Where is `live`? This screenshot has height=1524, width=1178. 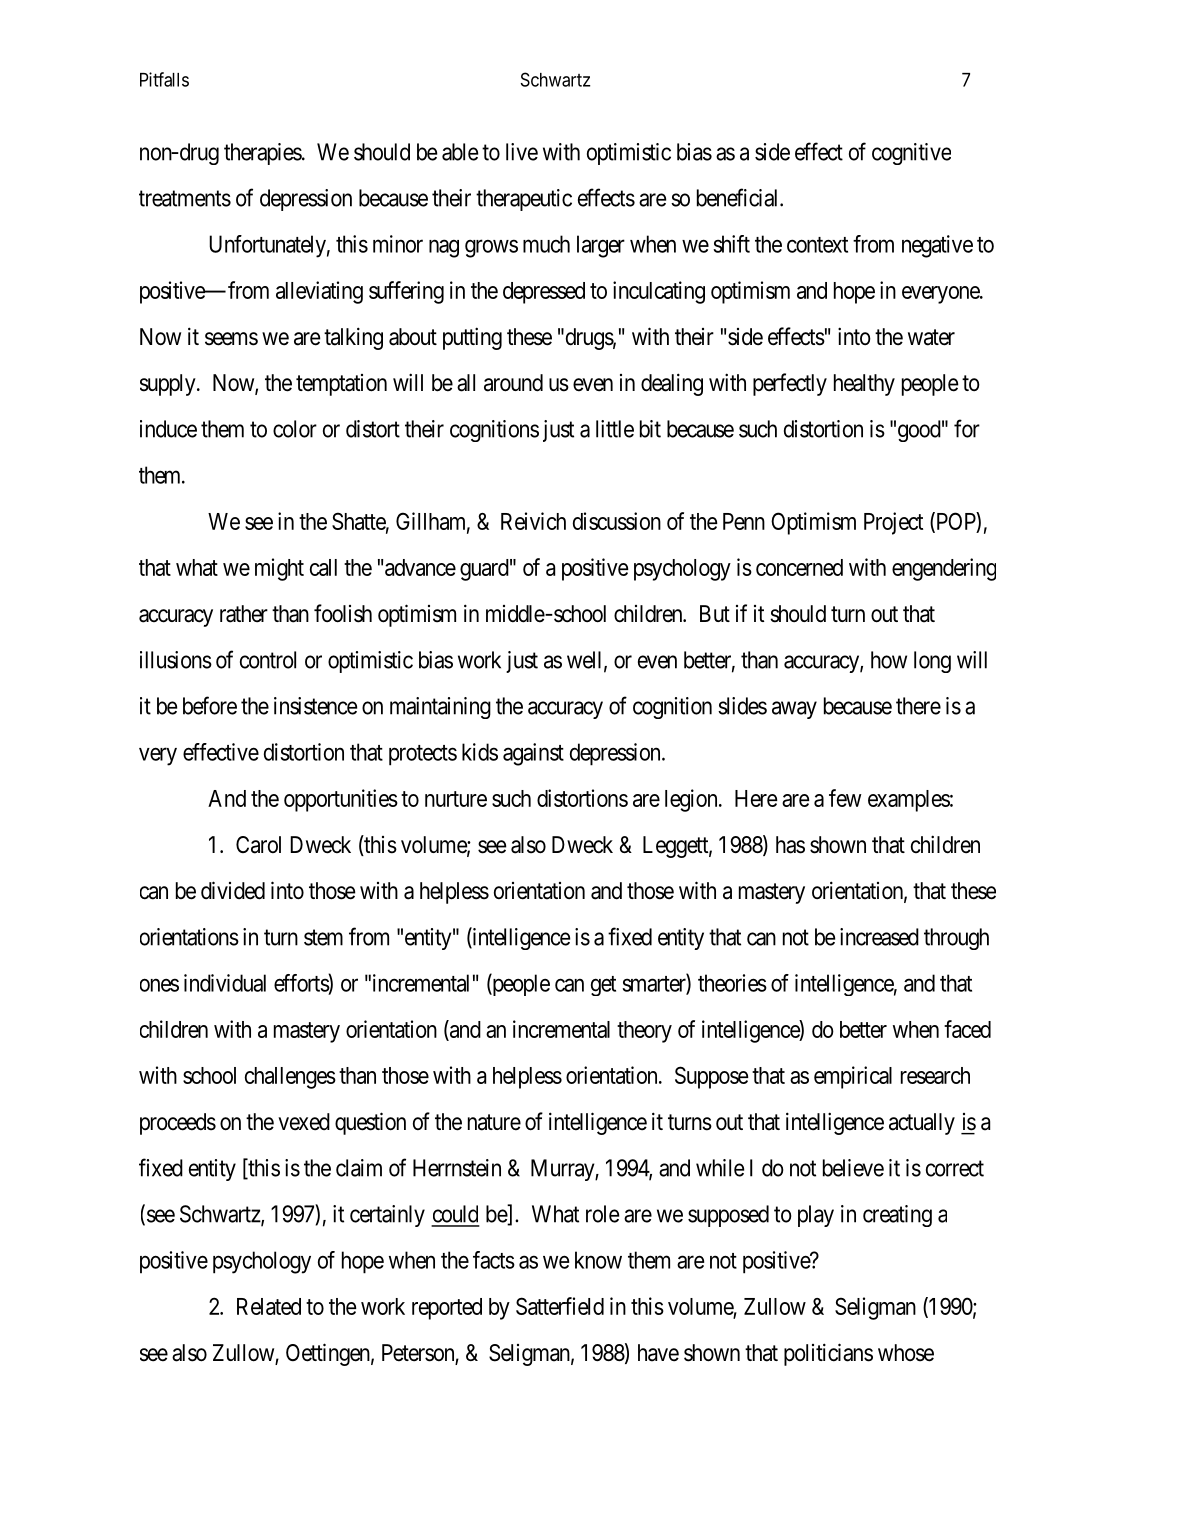 live is located at coordinates (522, 152).
